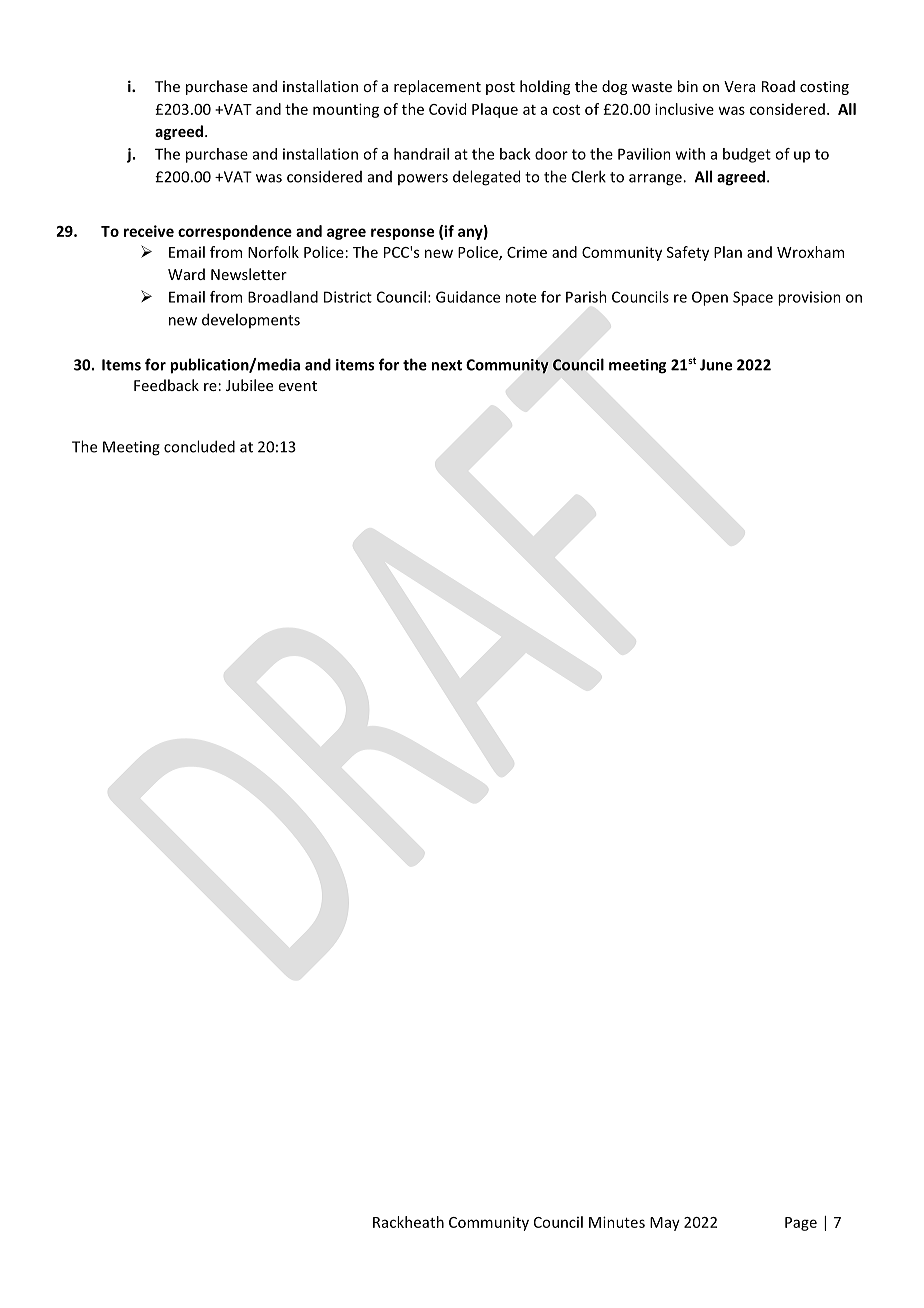  I want to click on event, so click(298, 386).
